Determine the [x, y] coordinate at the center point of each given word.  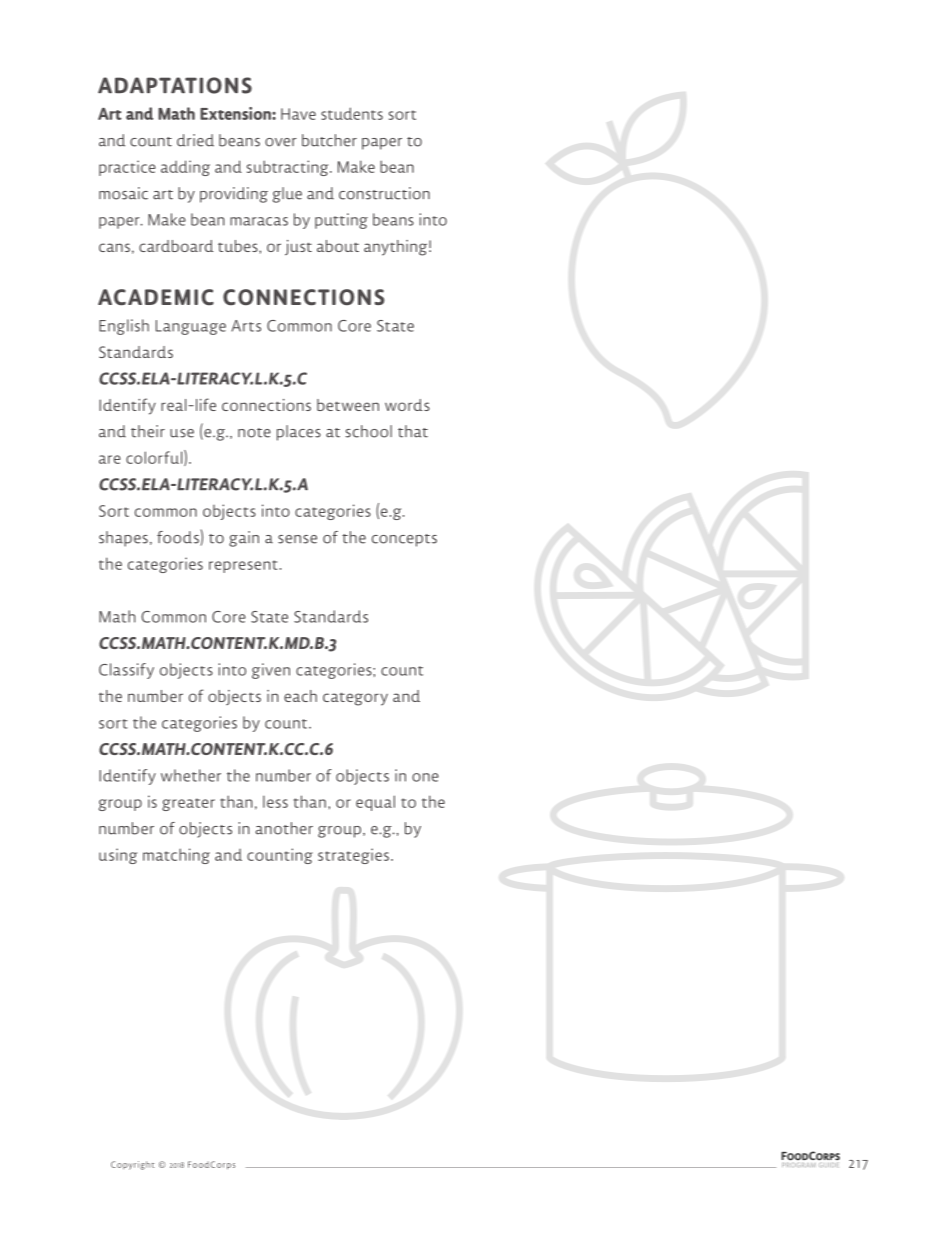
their [148, 431]
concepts [404, 540]
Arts [246, 326]
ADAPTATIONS [175, 85]
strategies [353, 856]
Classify [126, 671]
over [281, 142]
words [407, 405]
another [284, 828]
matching [176, 856]
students [352, 113]
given [271, 671]
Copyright [132, 1165]
